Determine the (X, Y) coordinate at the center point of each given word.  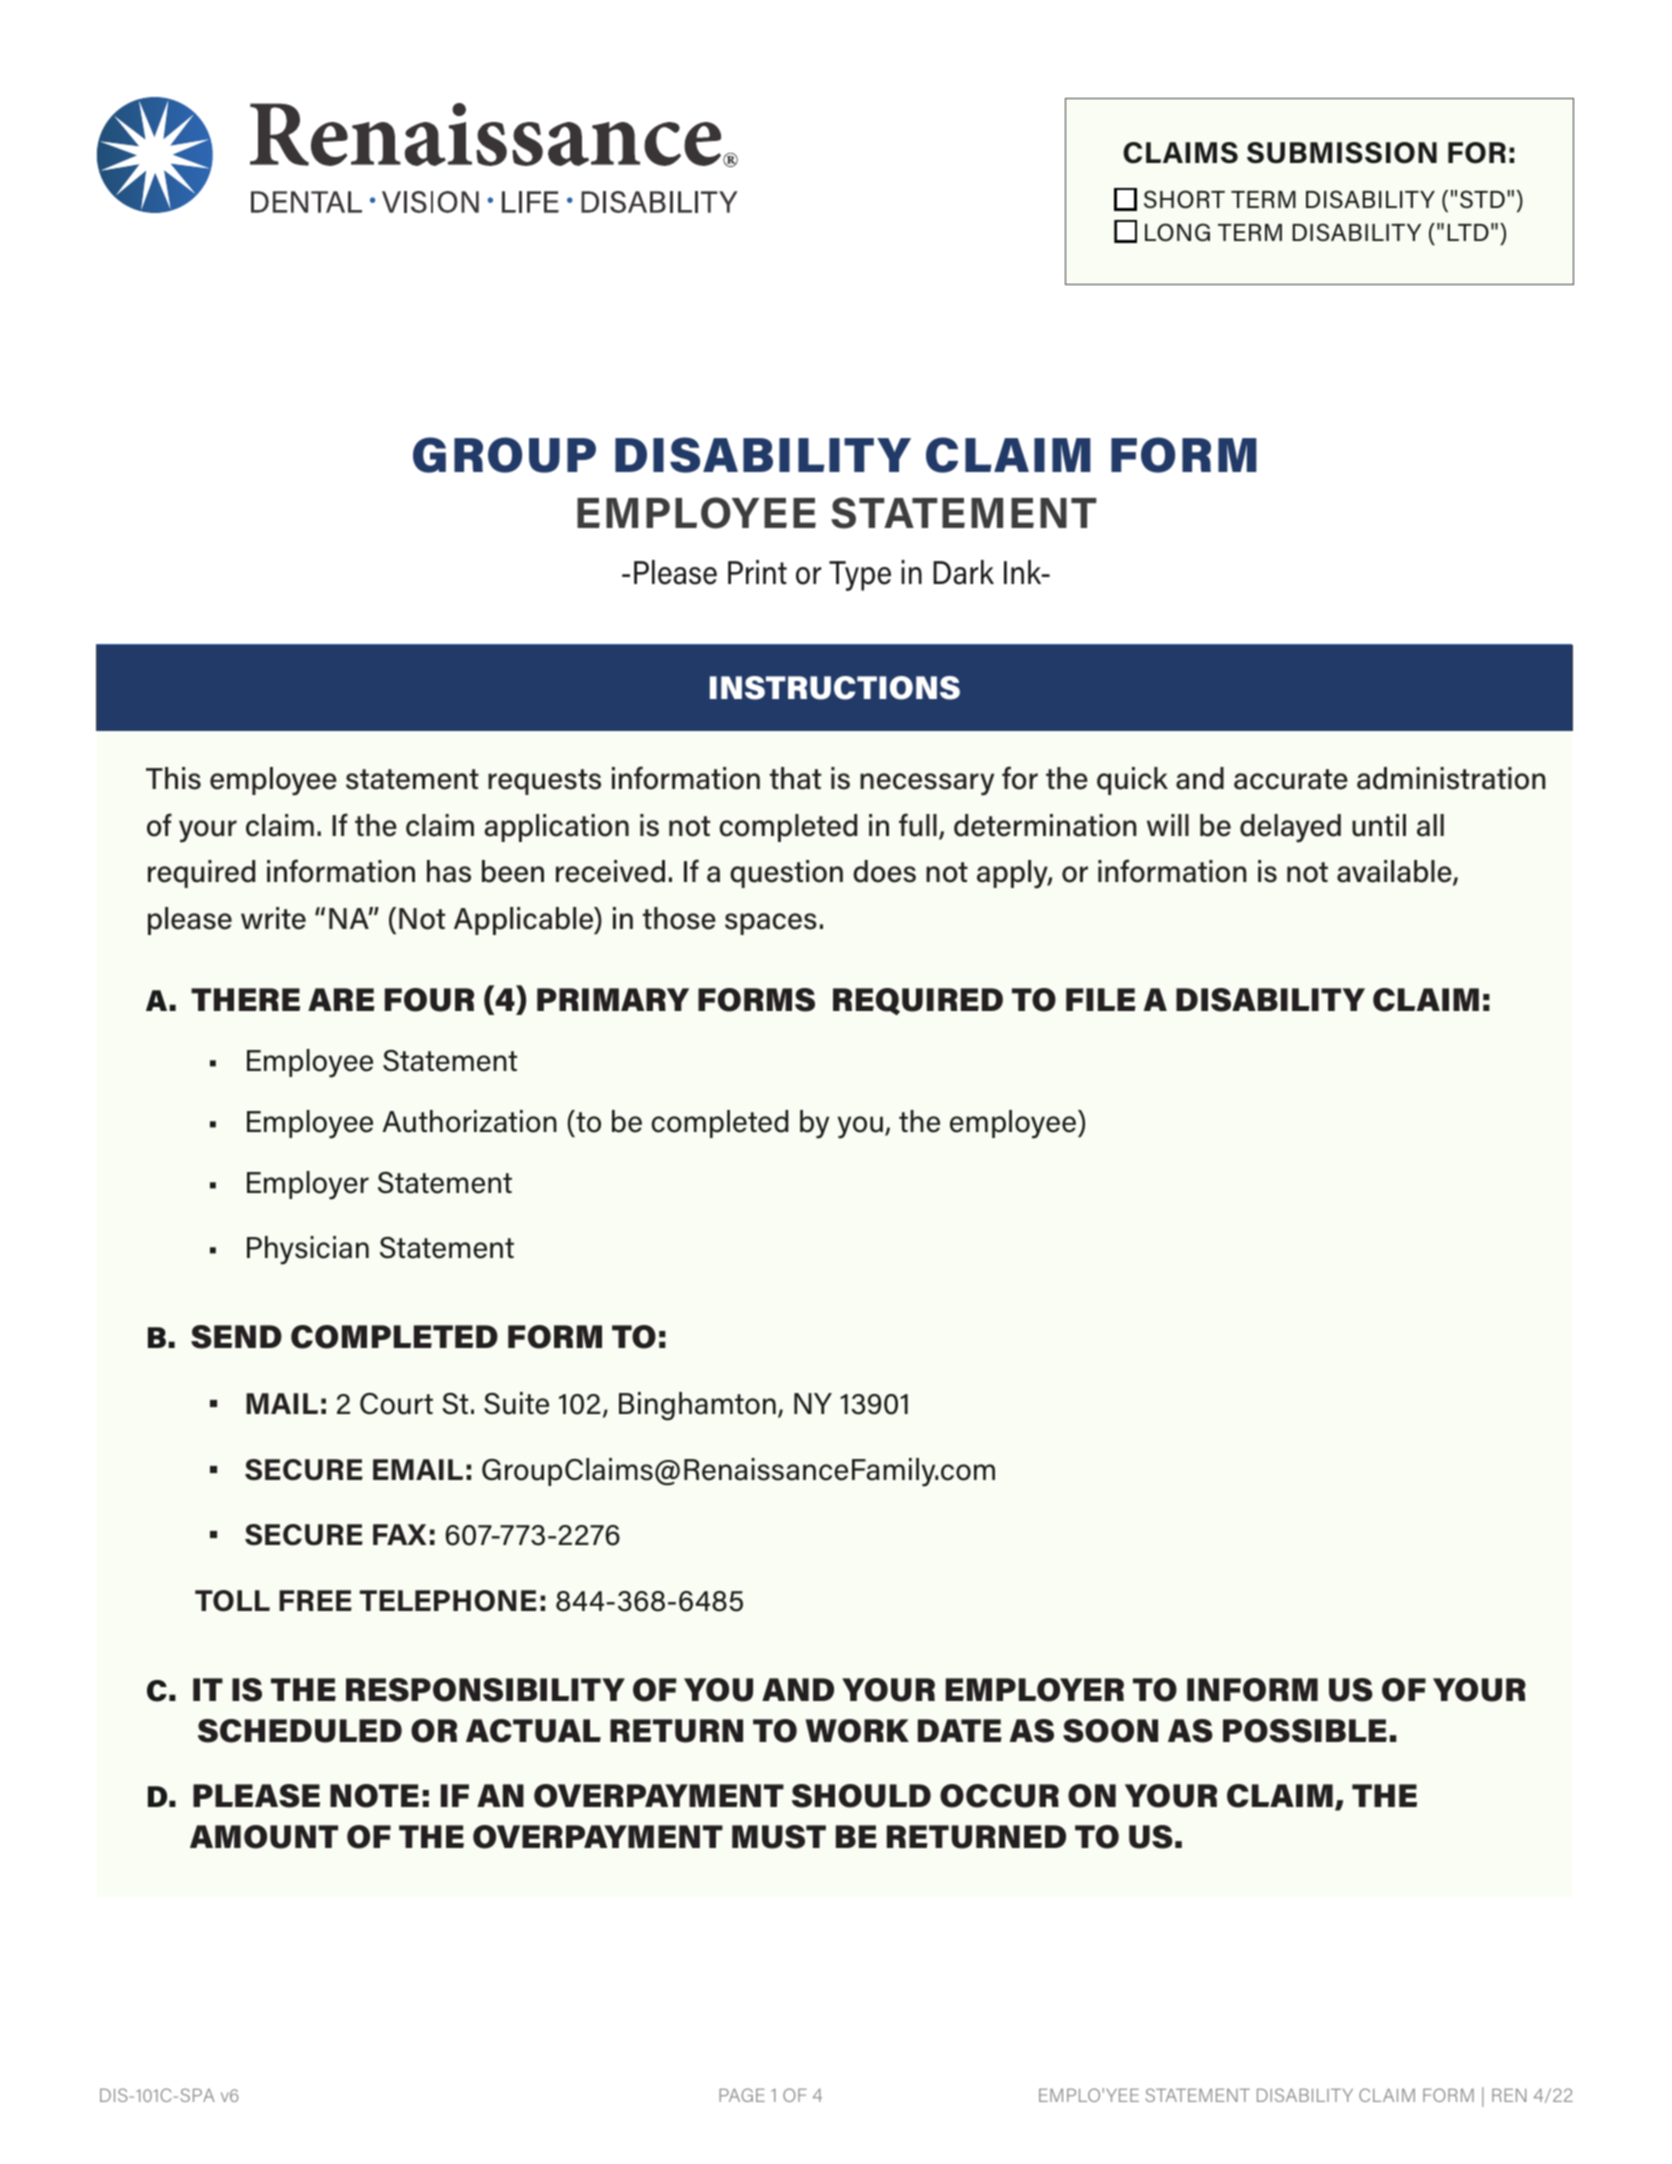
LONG (1177, 232)
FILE (1101, 999)
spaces (771, 924)
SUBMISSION (1342, 153)
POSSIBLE (1305, 1731)
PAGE (742, 2095)
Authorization (469, 1121)
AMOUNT (264, 1837)
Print (757, 572)
